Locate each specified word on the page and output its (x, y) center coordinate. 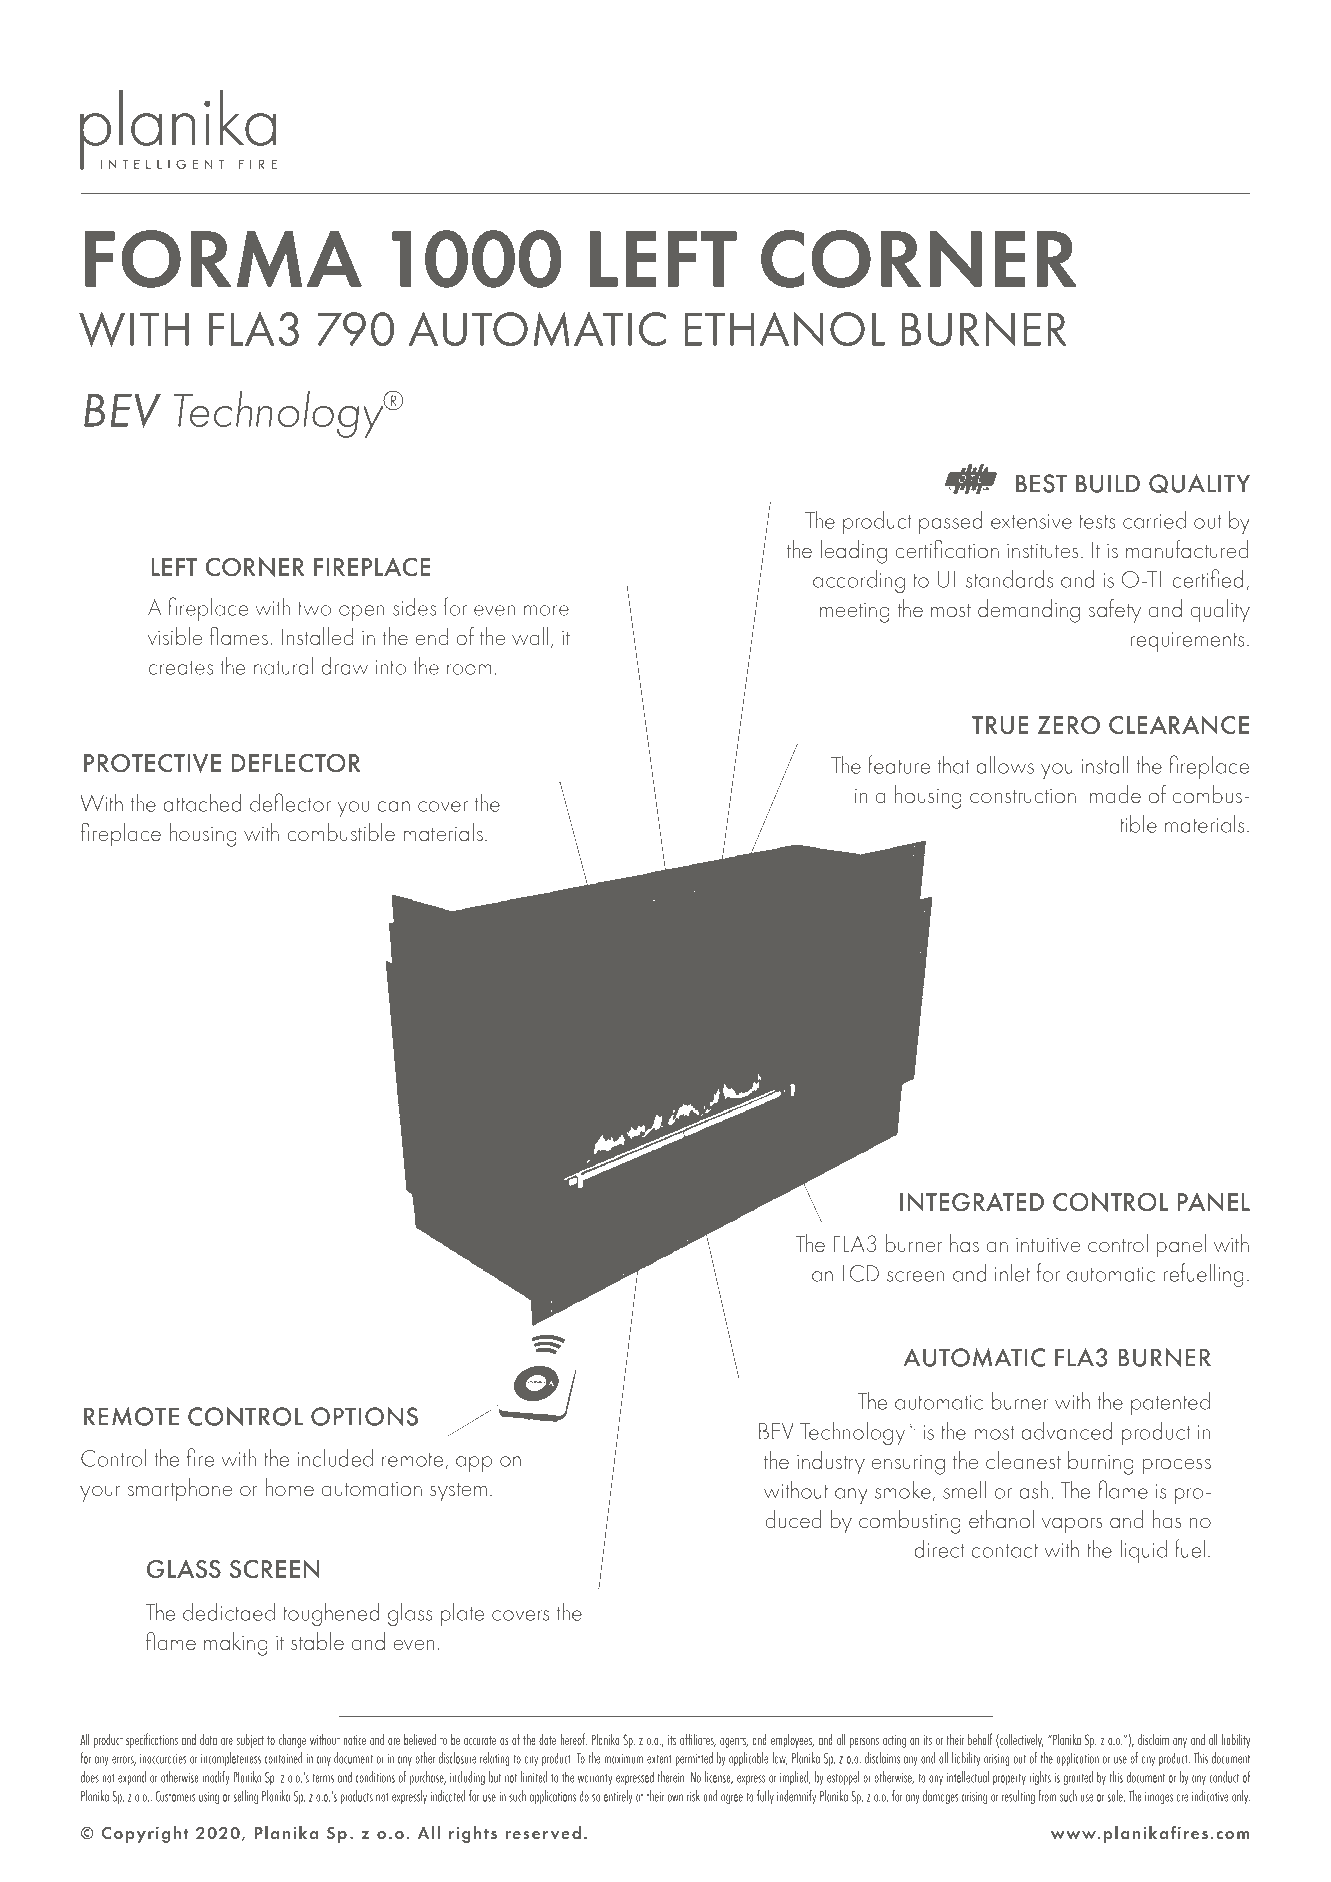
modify (216, 1778)
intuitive (1048, 1245)
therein (672, 1777)
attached (202, 803)
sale (1116, 1796)
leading (854, 552)
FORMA (223, 259)
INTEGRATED (972, 1202)
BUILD (1108, 483)
